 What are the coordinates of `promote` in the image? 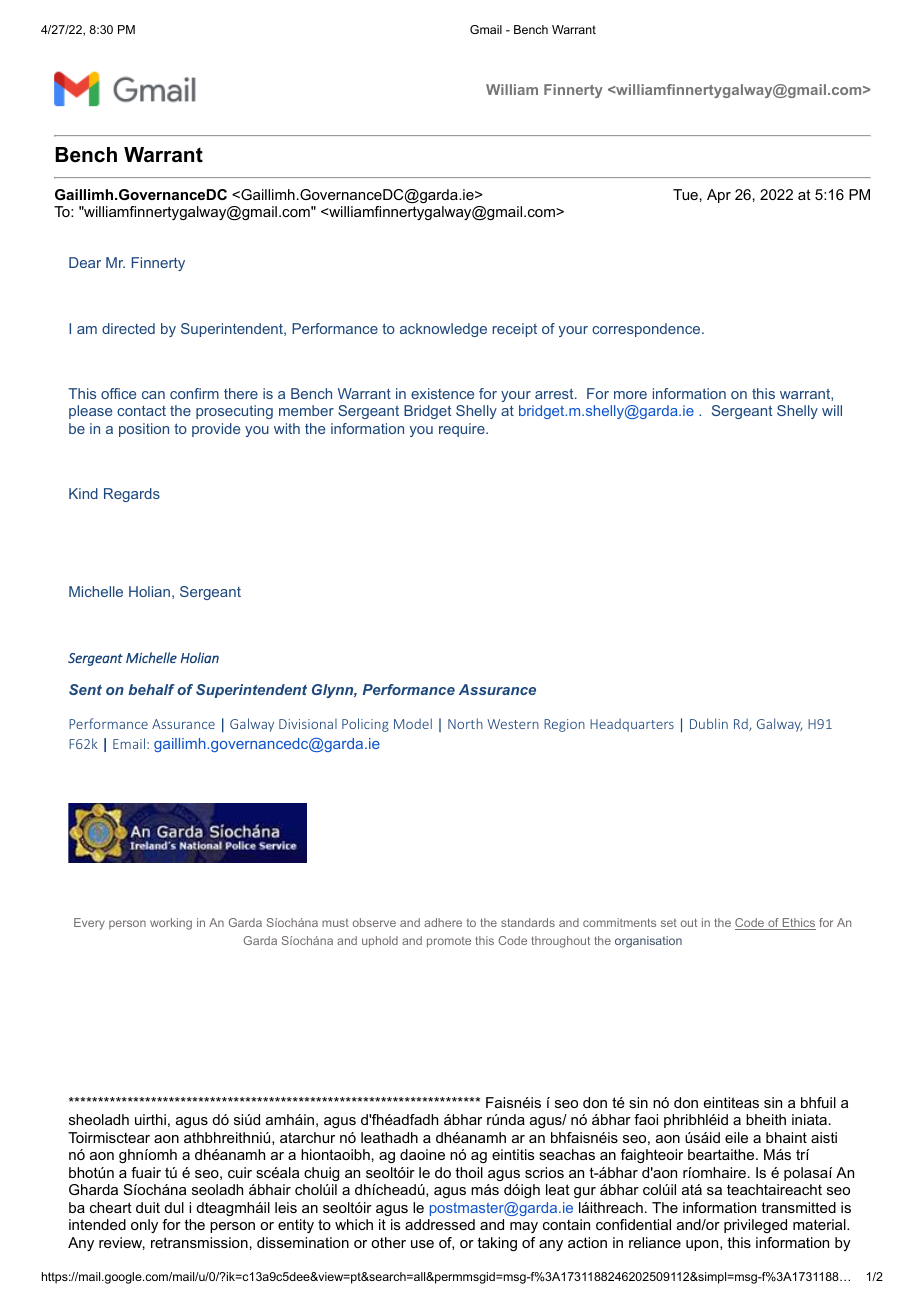 It's located at (449, 942).
